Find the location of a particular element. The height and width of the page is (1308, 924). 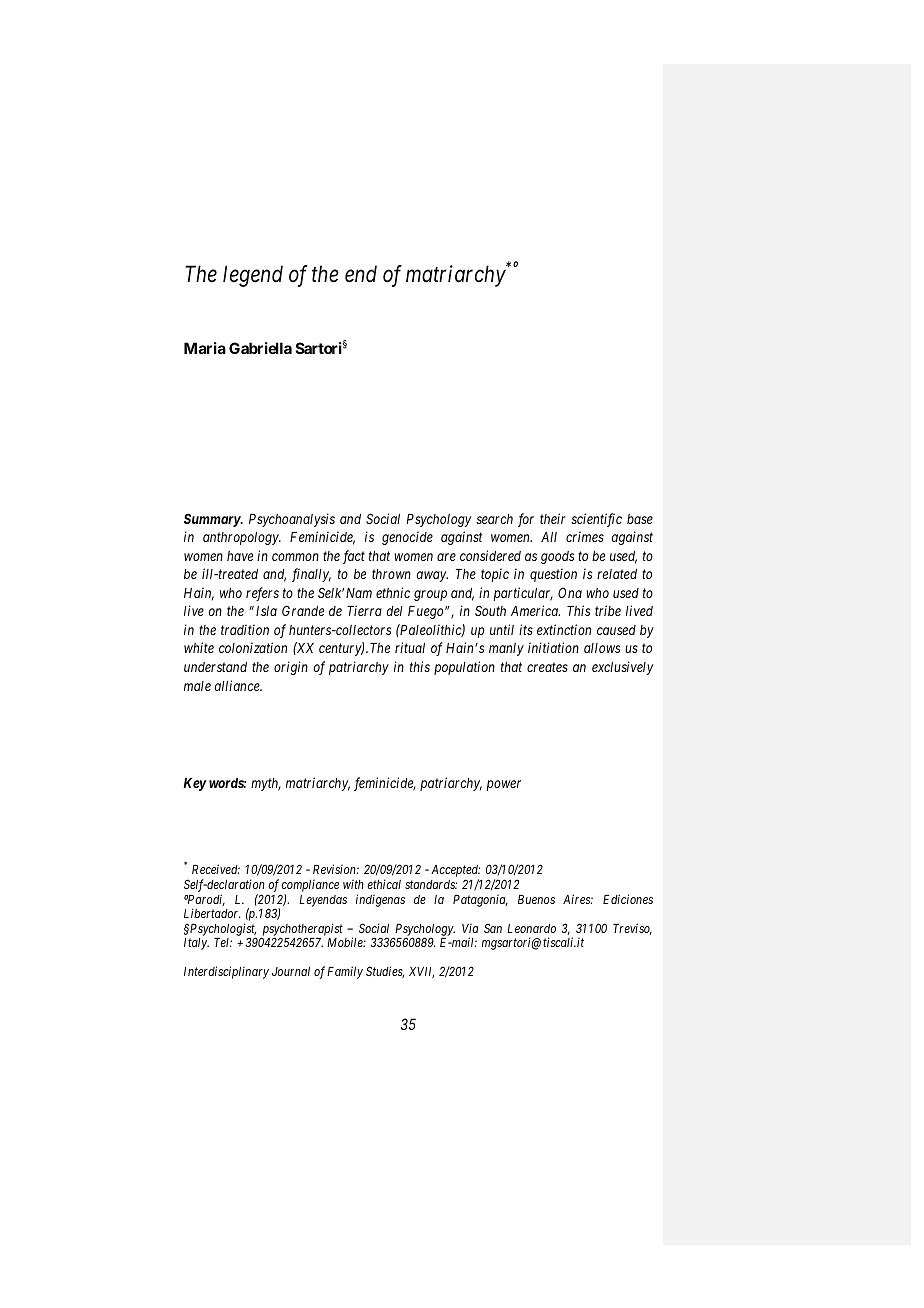

scientific is located at coordinates (596, 520).
